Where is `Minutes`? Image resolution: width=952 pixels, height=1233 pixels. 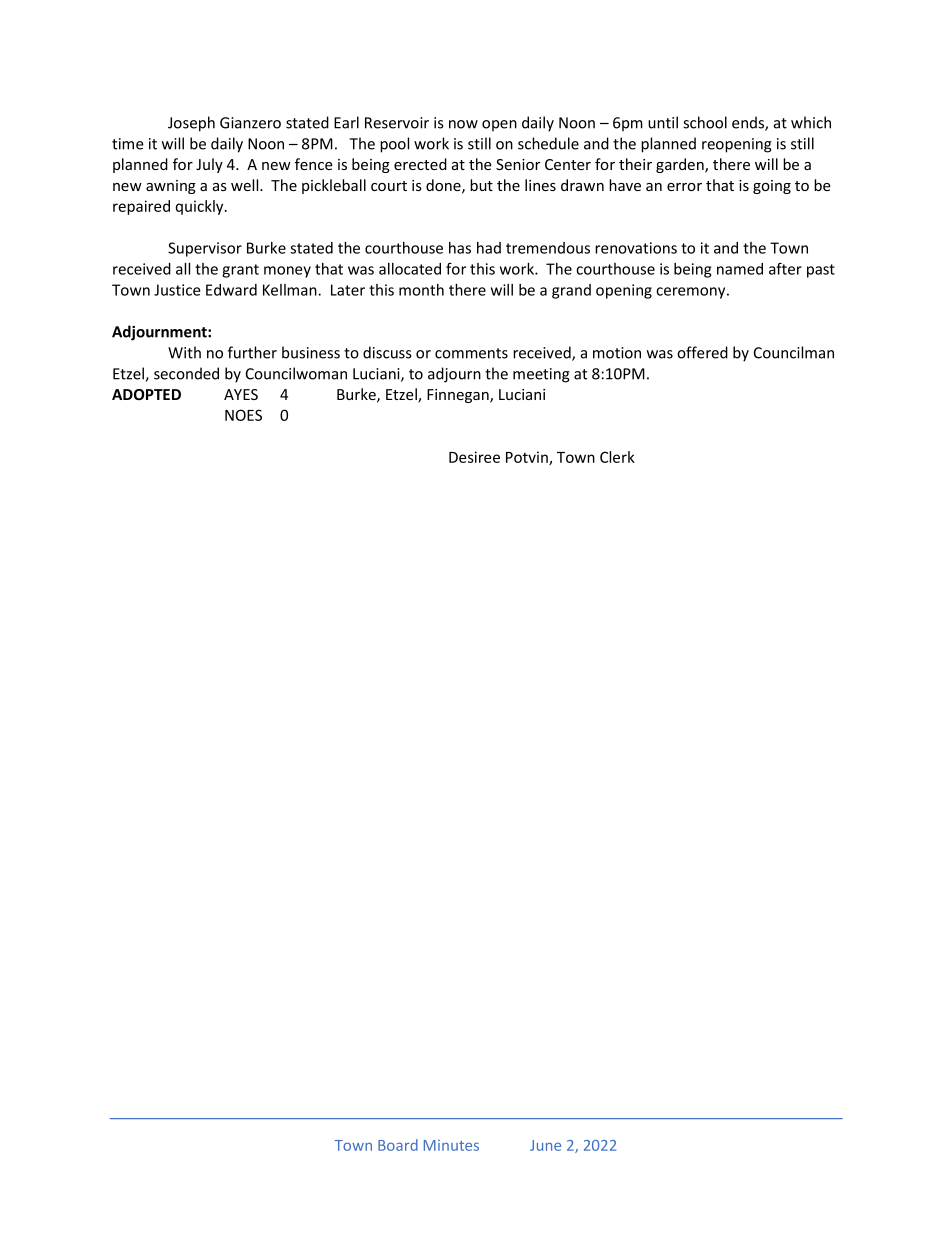 Minutes is located at coordinates (451, 1145).
